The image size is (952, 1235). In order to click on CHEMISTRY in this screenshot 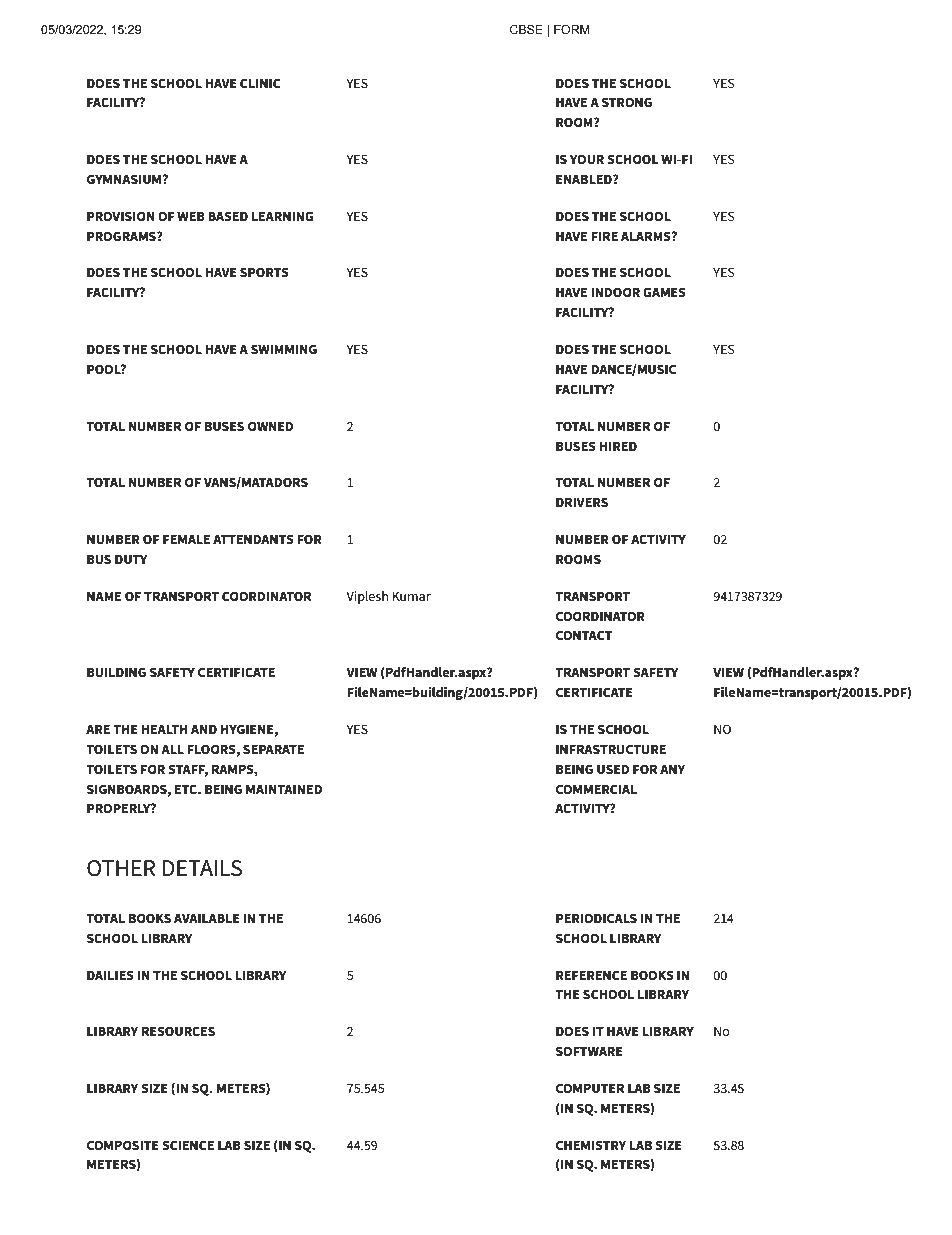, I will do `click(591, 1145)`.
